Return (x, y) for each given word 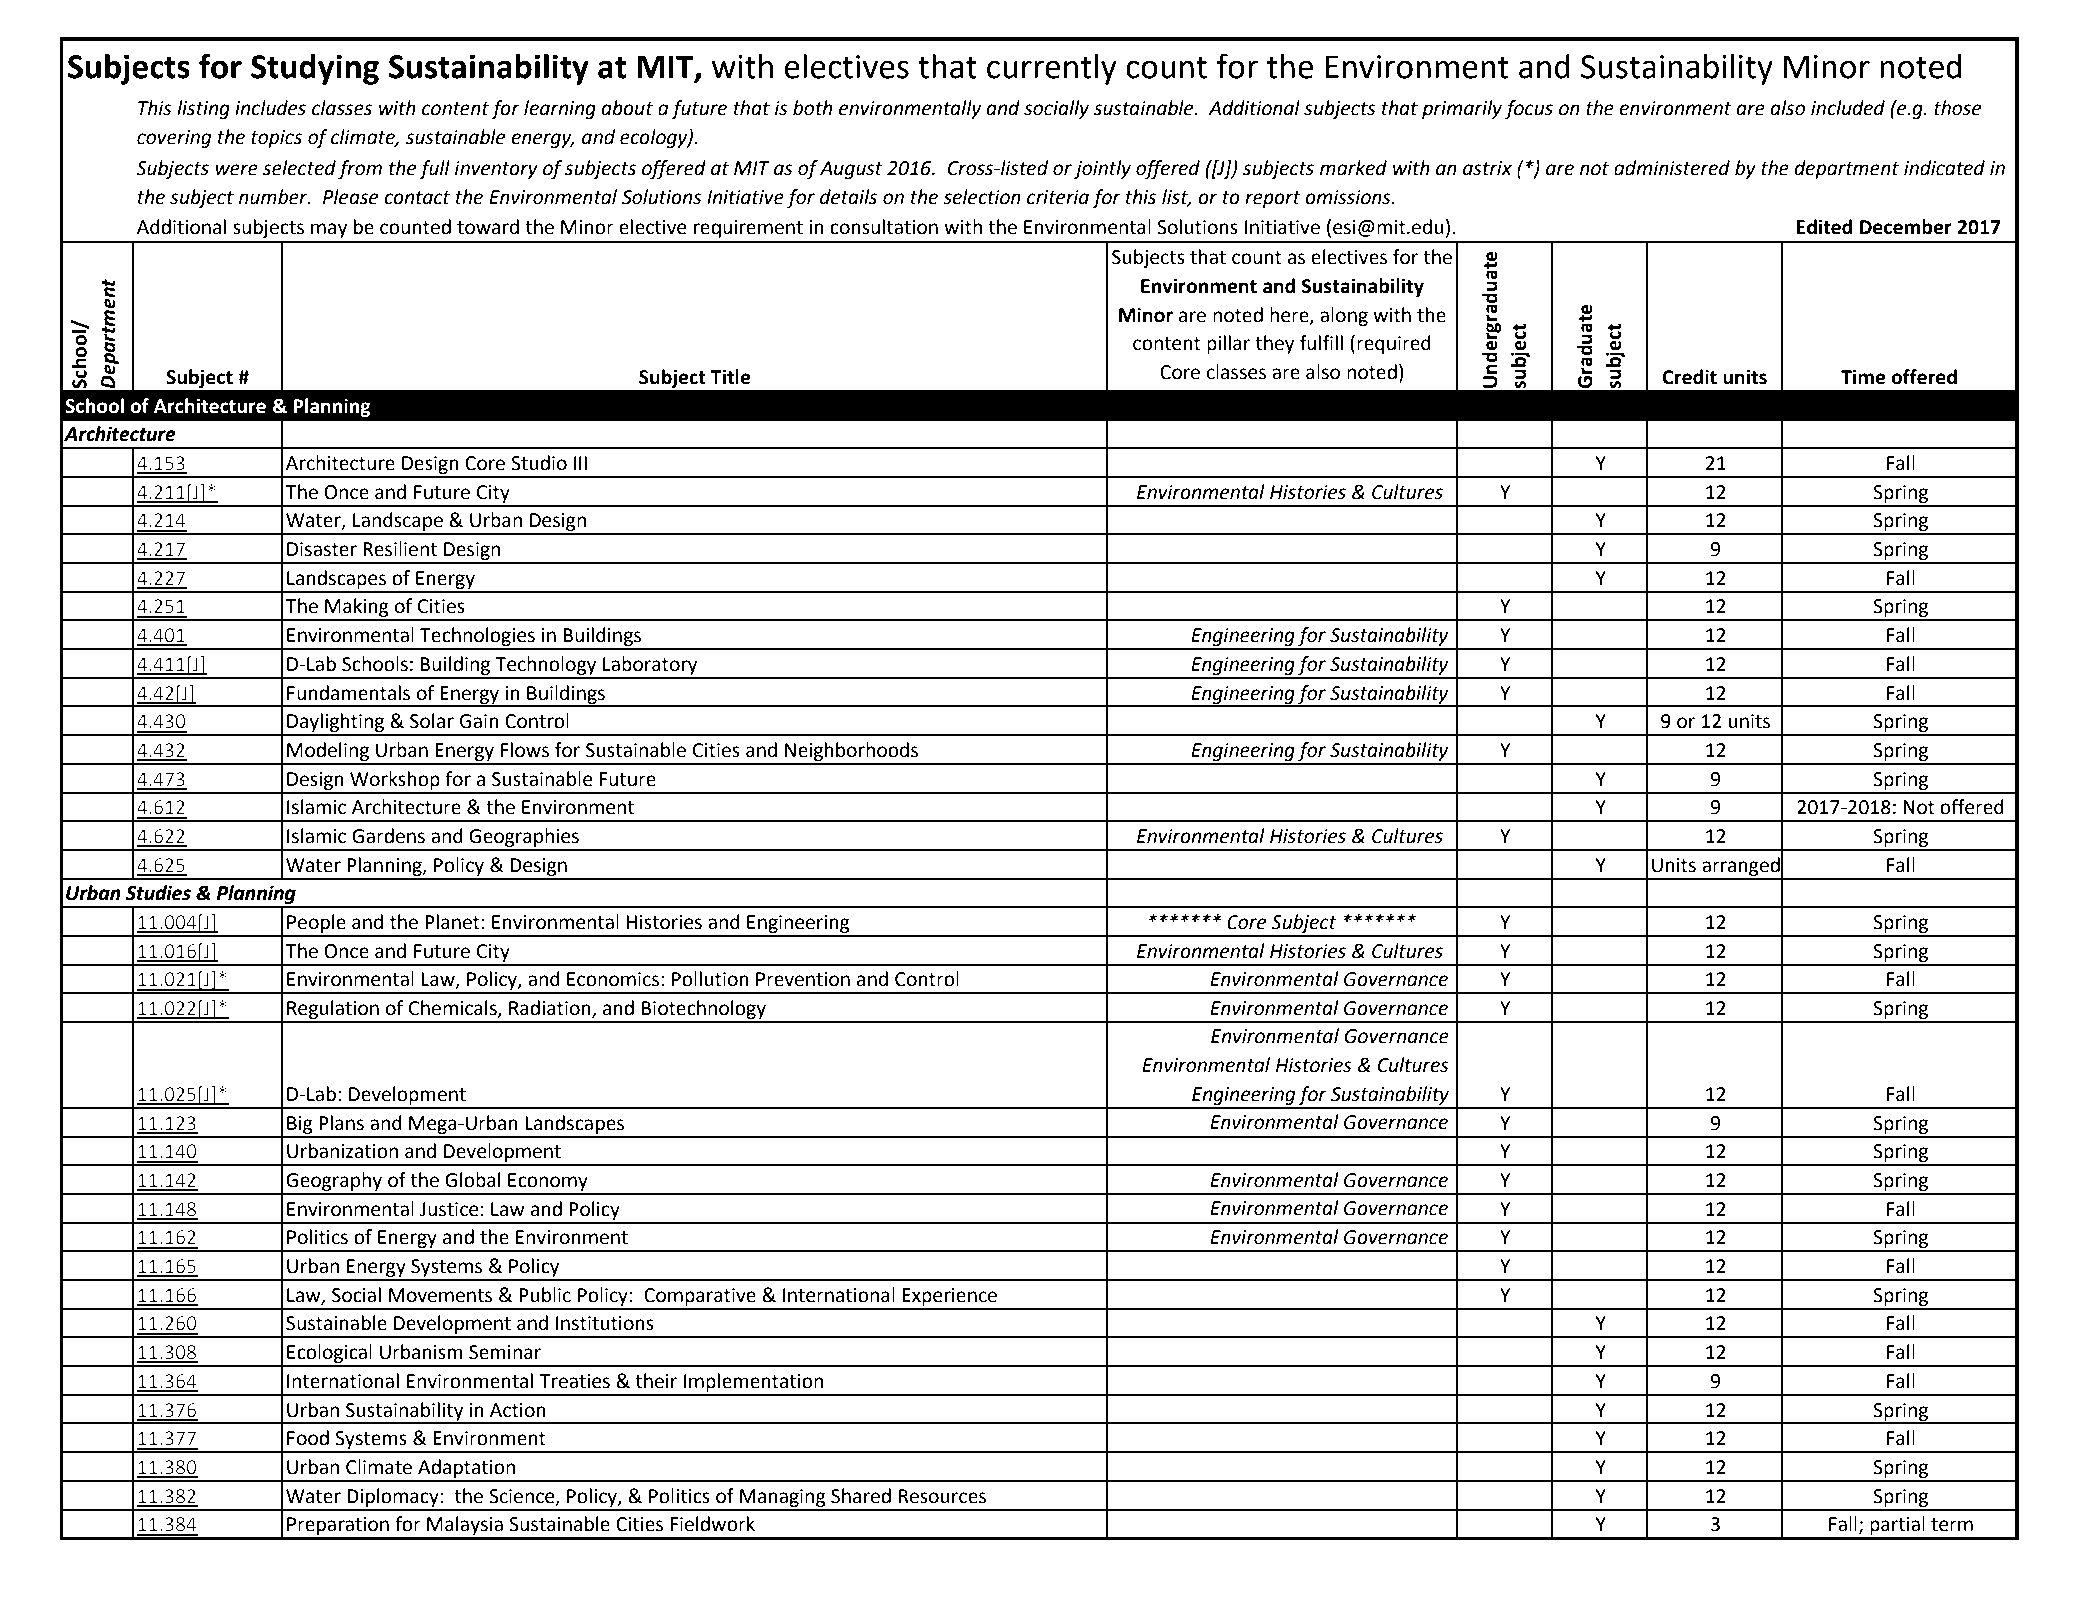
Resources (942, 1496)
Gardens (388, 836)
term (1952, 1525)
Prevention (803, 979)
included (1848, 108)
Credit (1689, 377)
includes (270, 108)
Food (308, 1438)
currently (1051, 69)
